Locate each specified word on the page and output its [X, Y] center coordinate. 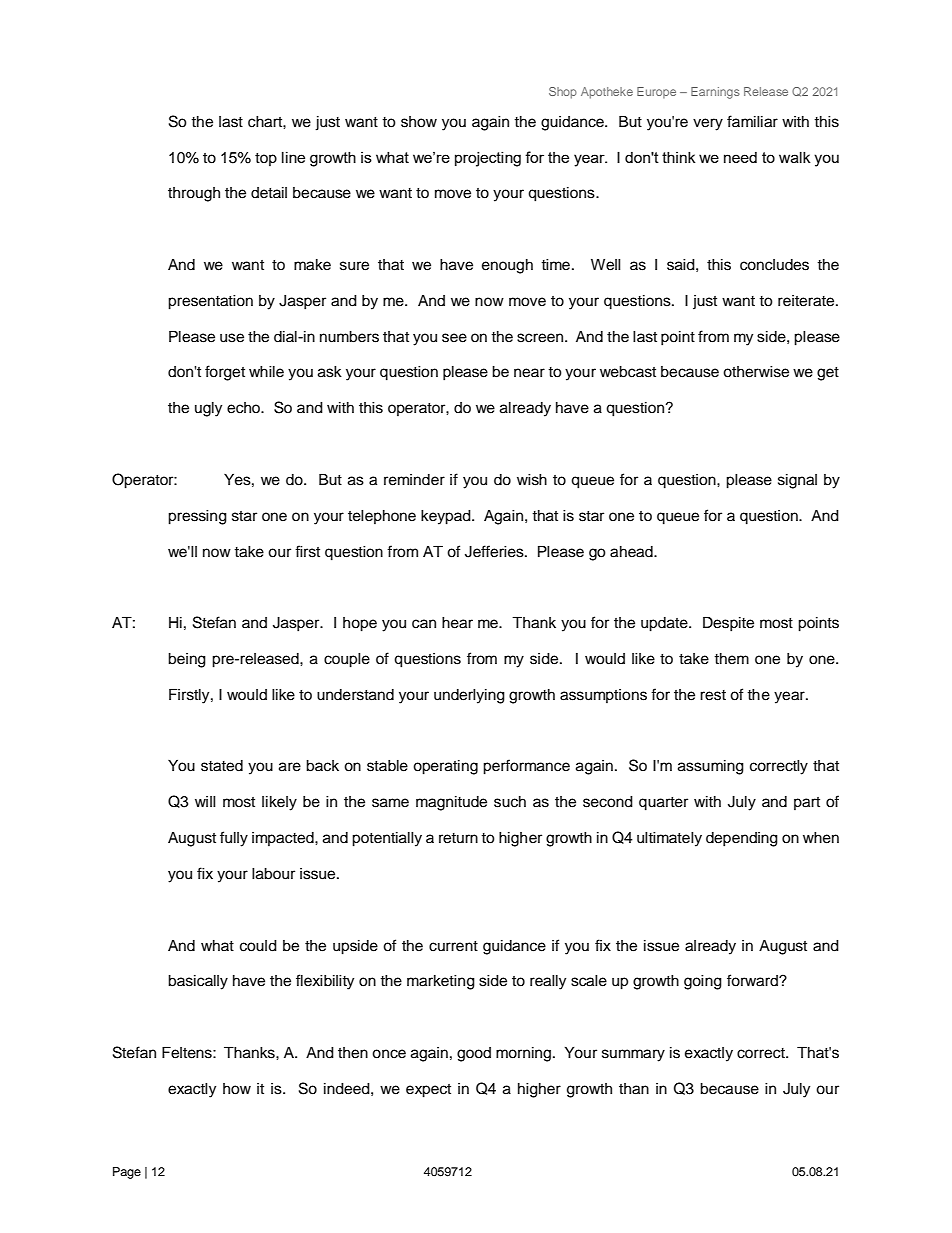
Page [127, 1173]
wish [532, 480]
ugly [208, 409]
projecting [488, 159]
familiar [752, 121]
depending [742, 839]
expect [428, 1091]
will [205, 801]
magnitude [451, 803]
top [266, 159]
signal [797, 481]
